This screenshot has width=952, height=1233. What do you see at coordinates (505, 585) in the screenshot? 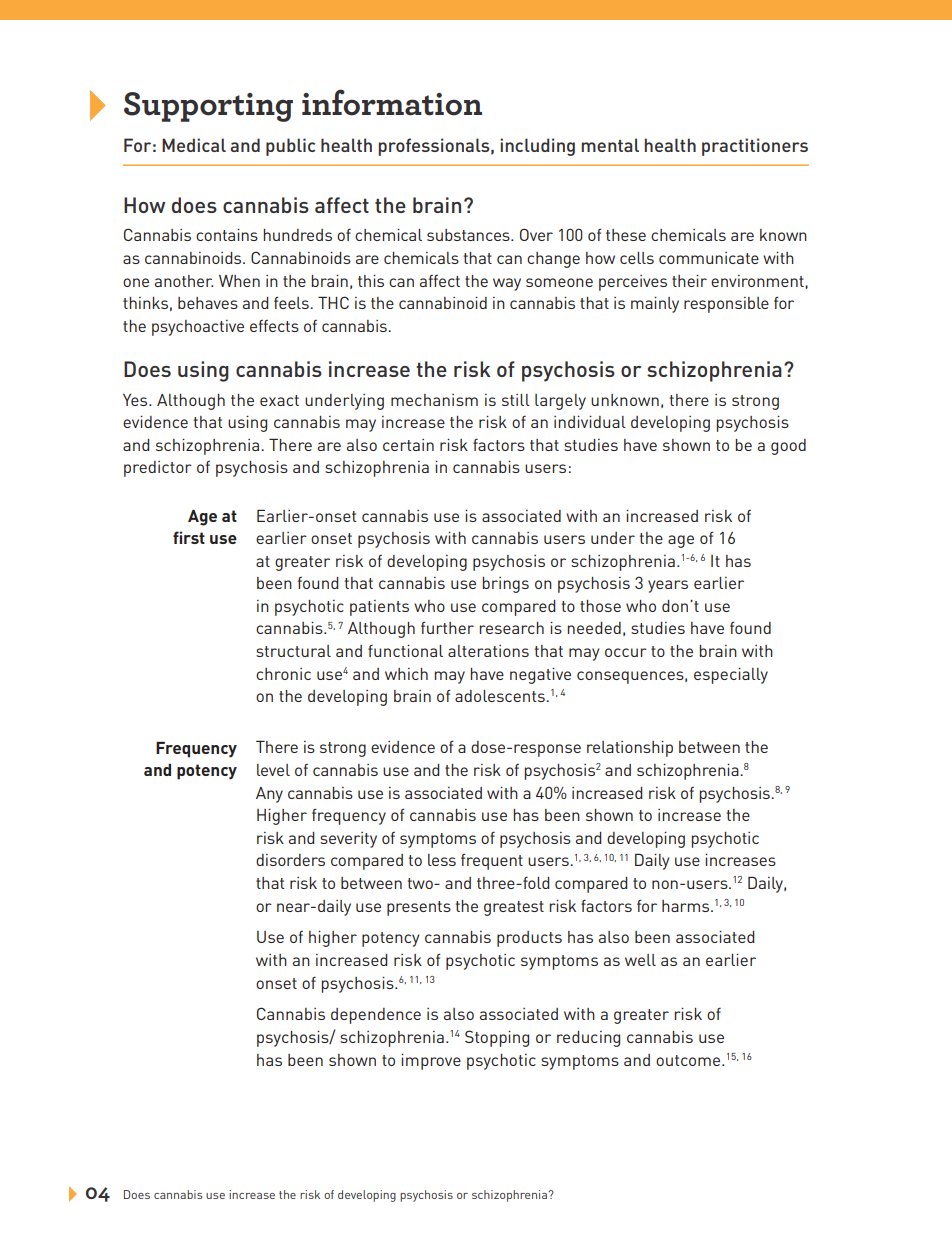
I see `brings` at bounding box center [505, 585].
